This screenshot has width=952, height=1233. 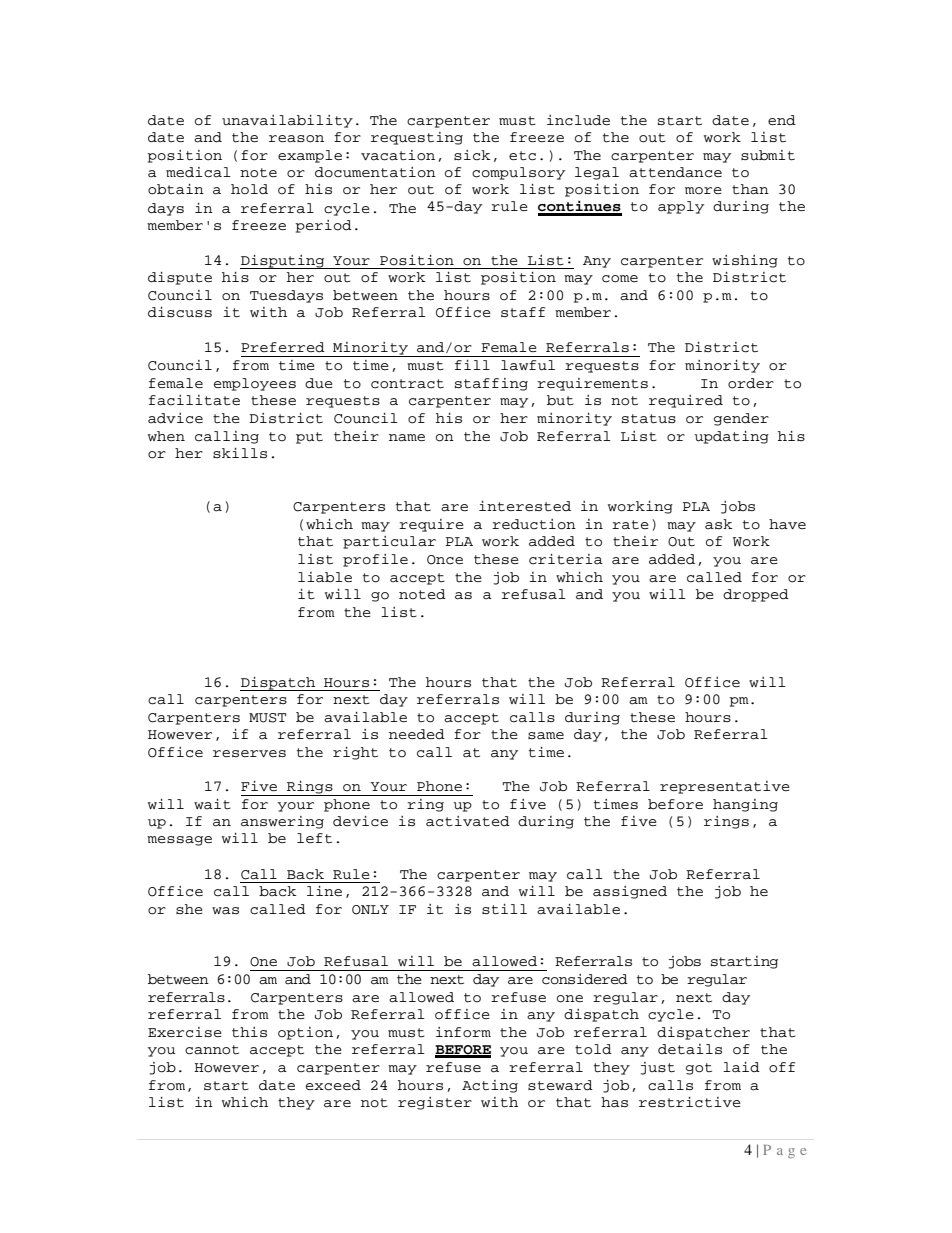 What do you see at coordinates (751, 383) in the screenshot?
I see `order` at bounding box center [751, 383].
